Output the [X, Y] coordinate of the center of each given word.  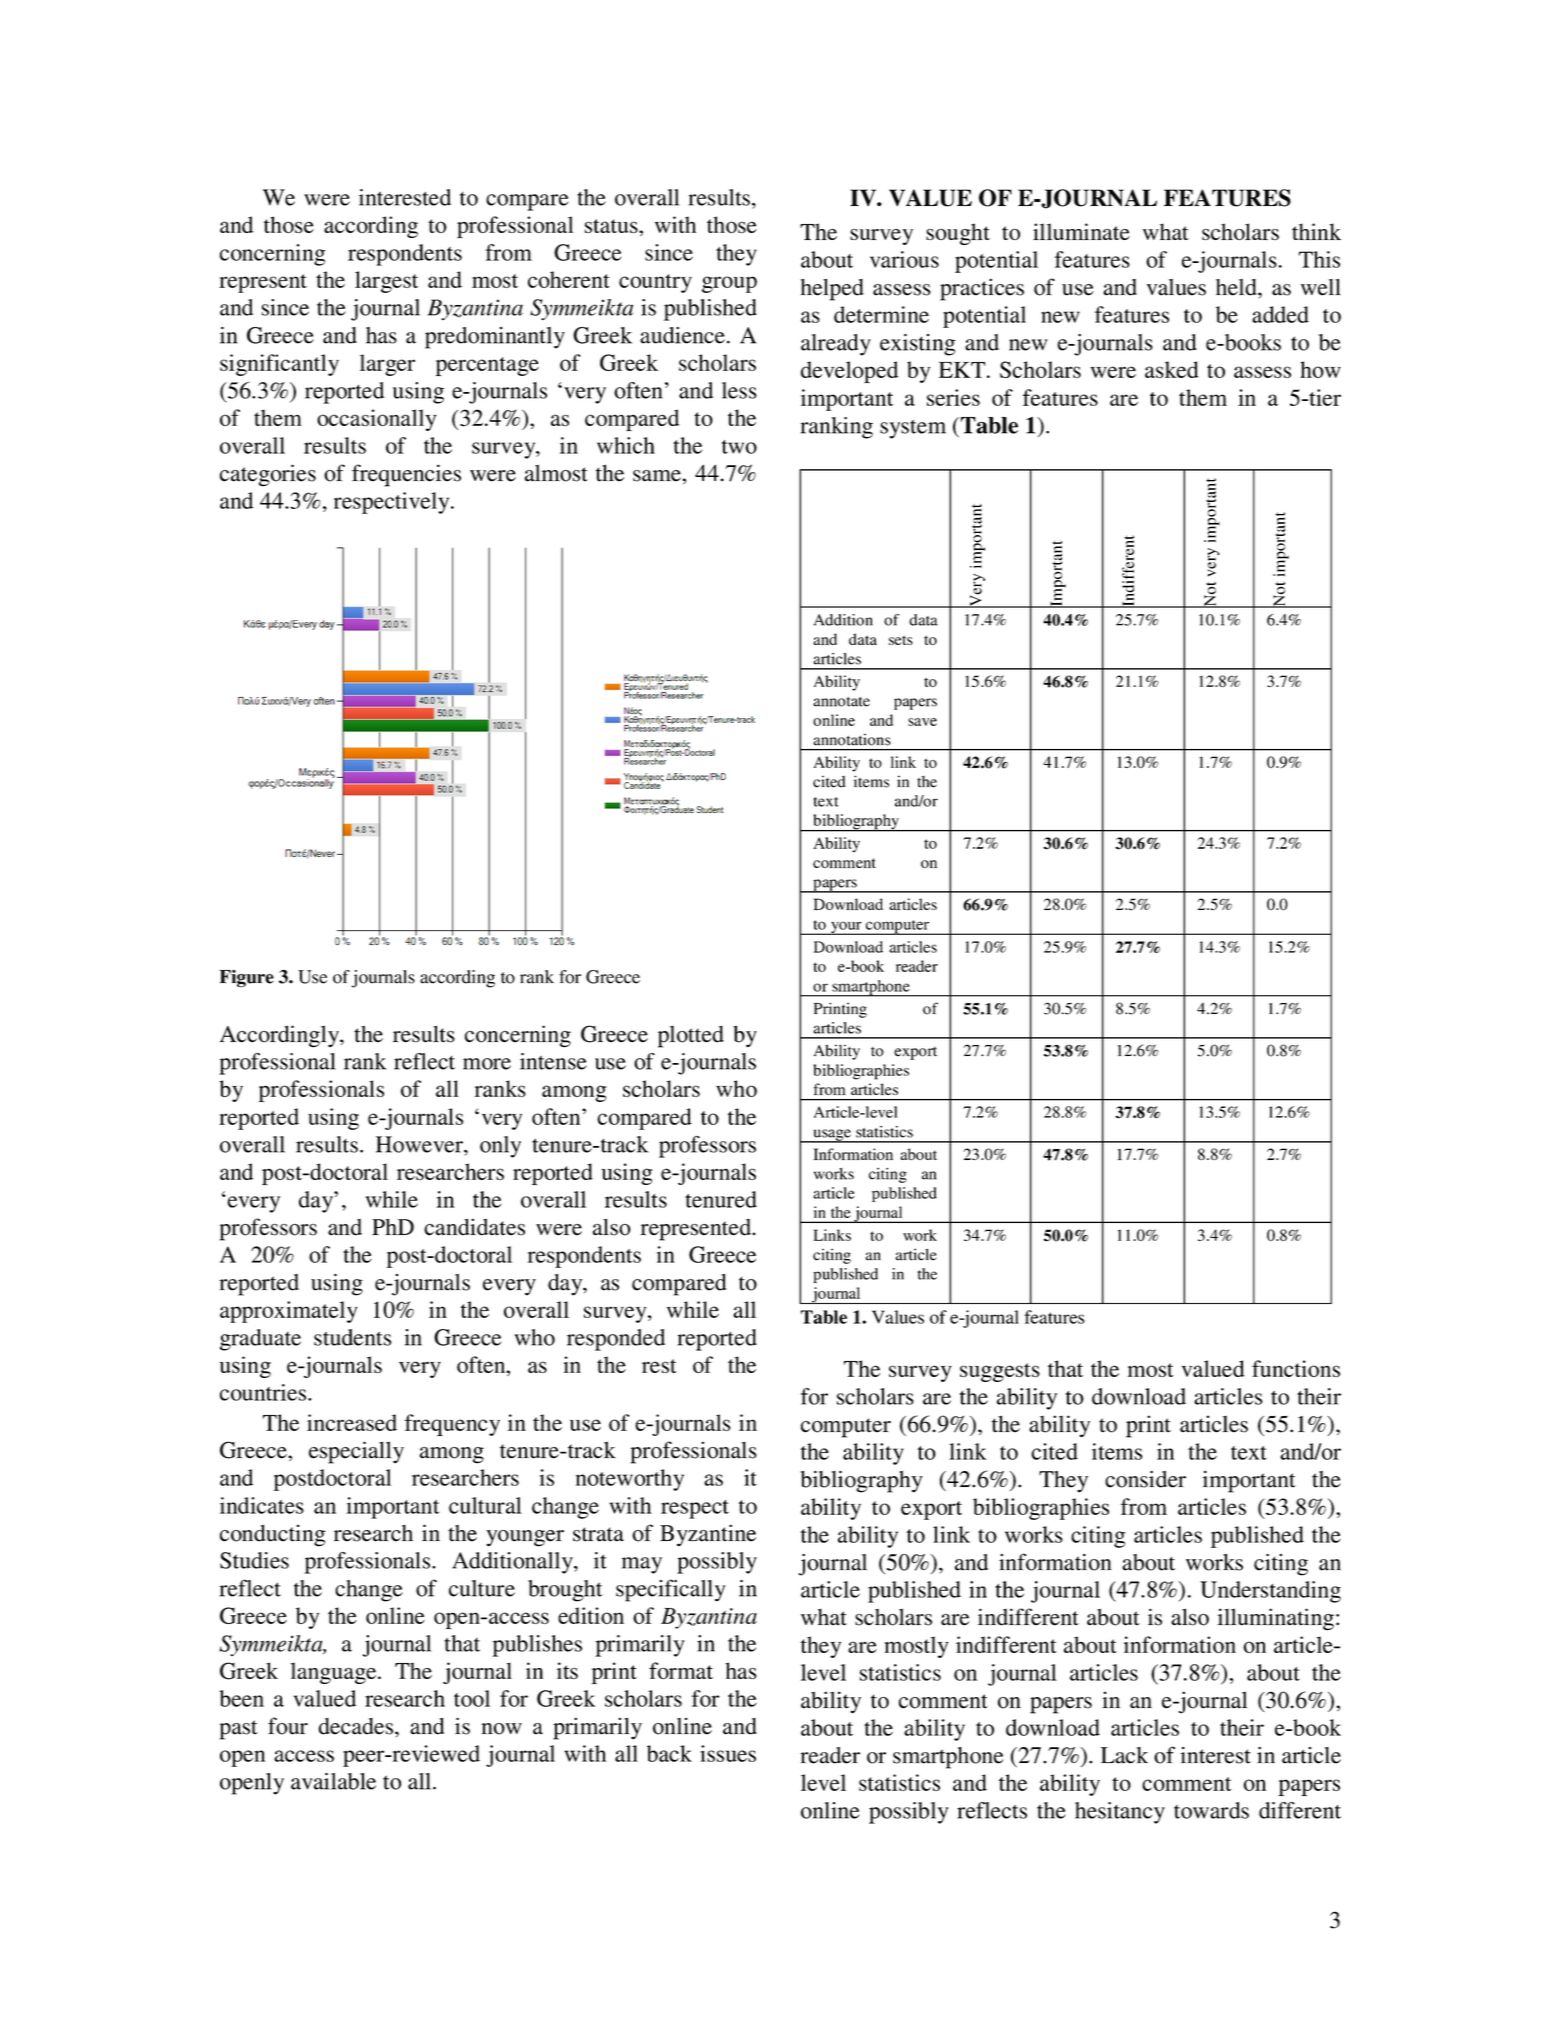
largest [386, 282]
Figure [247, 978]
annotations [852, 740]
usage [832, 1136]
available [333, 1781]
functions [1296, 1368]
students [352, 1337]
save [922, 722]
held [1237, 287]
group [729, 284]
